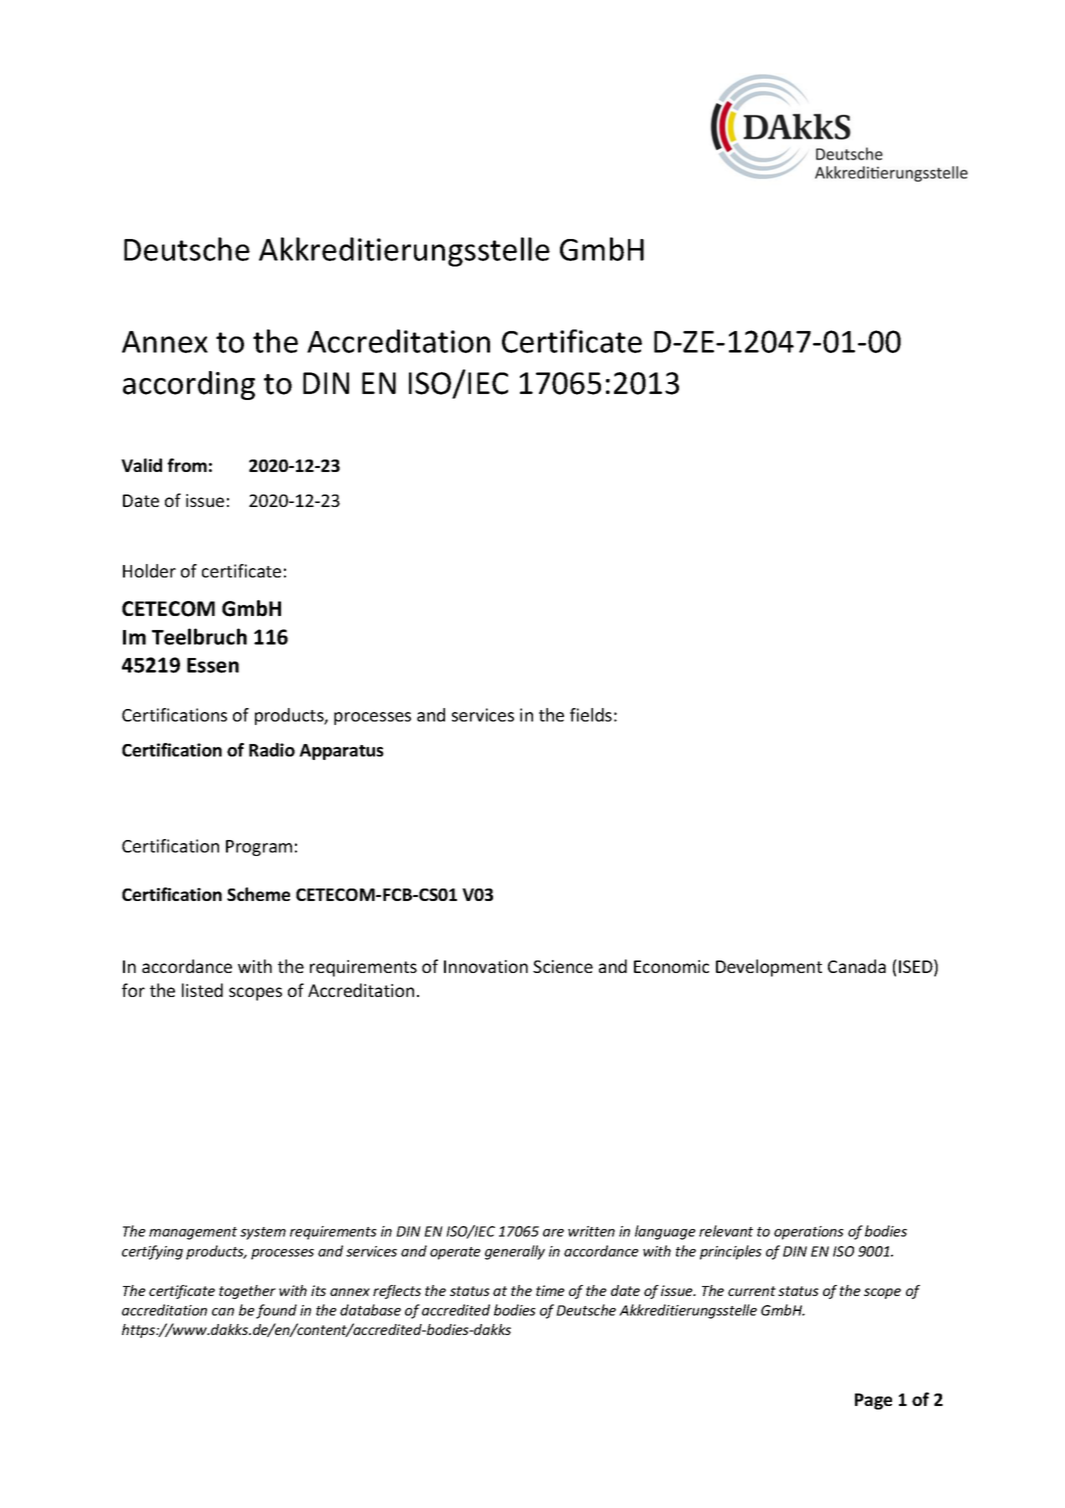 The image size is (1065, 1508). Describe the element at coordinates (553, 1233) in the screenshot. I see `are` at that location.
